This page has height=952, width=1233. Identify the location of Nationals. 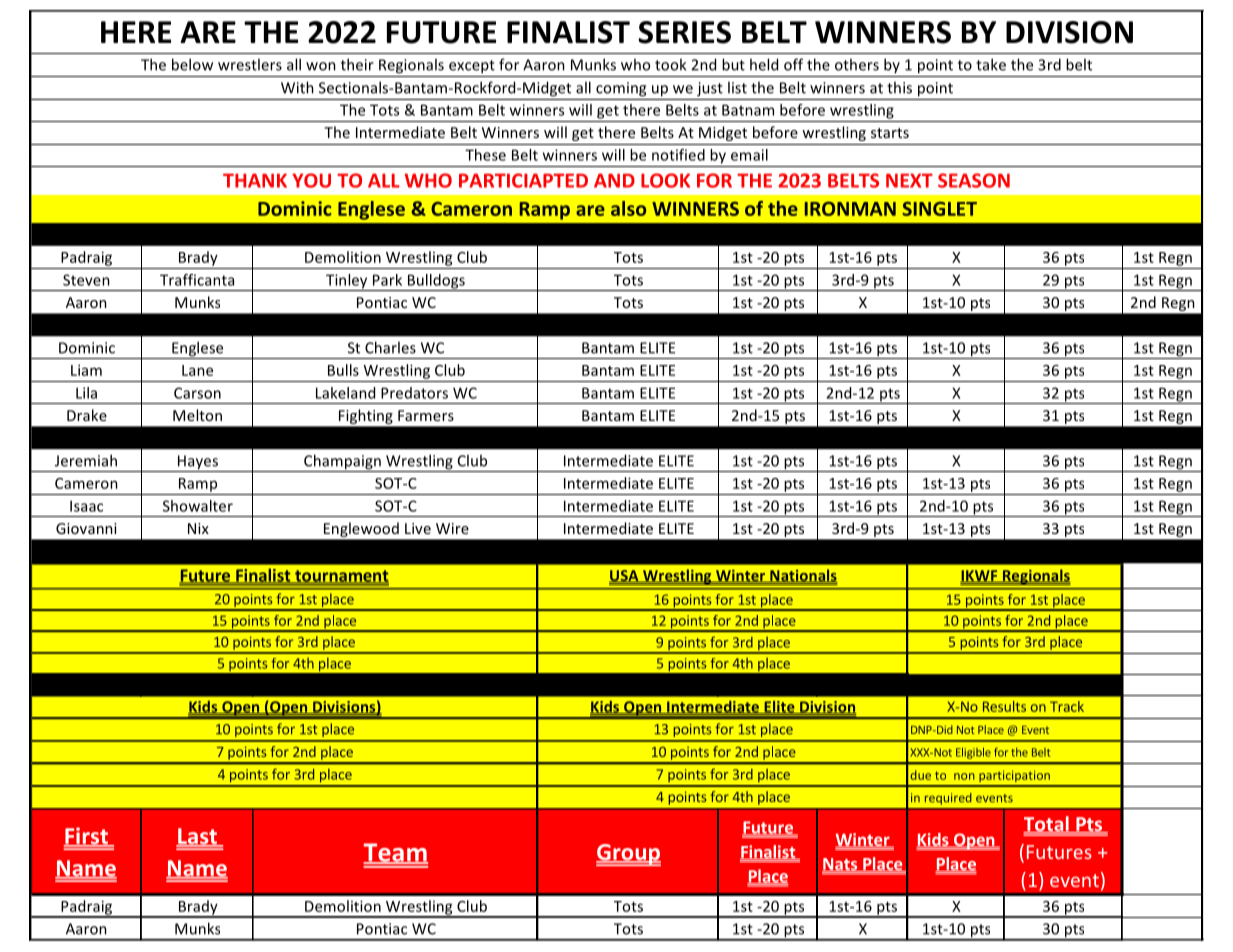
(803, 576).
